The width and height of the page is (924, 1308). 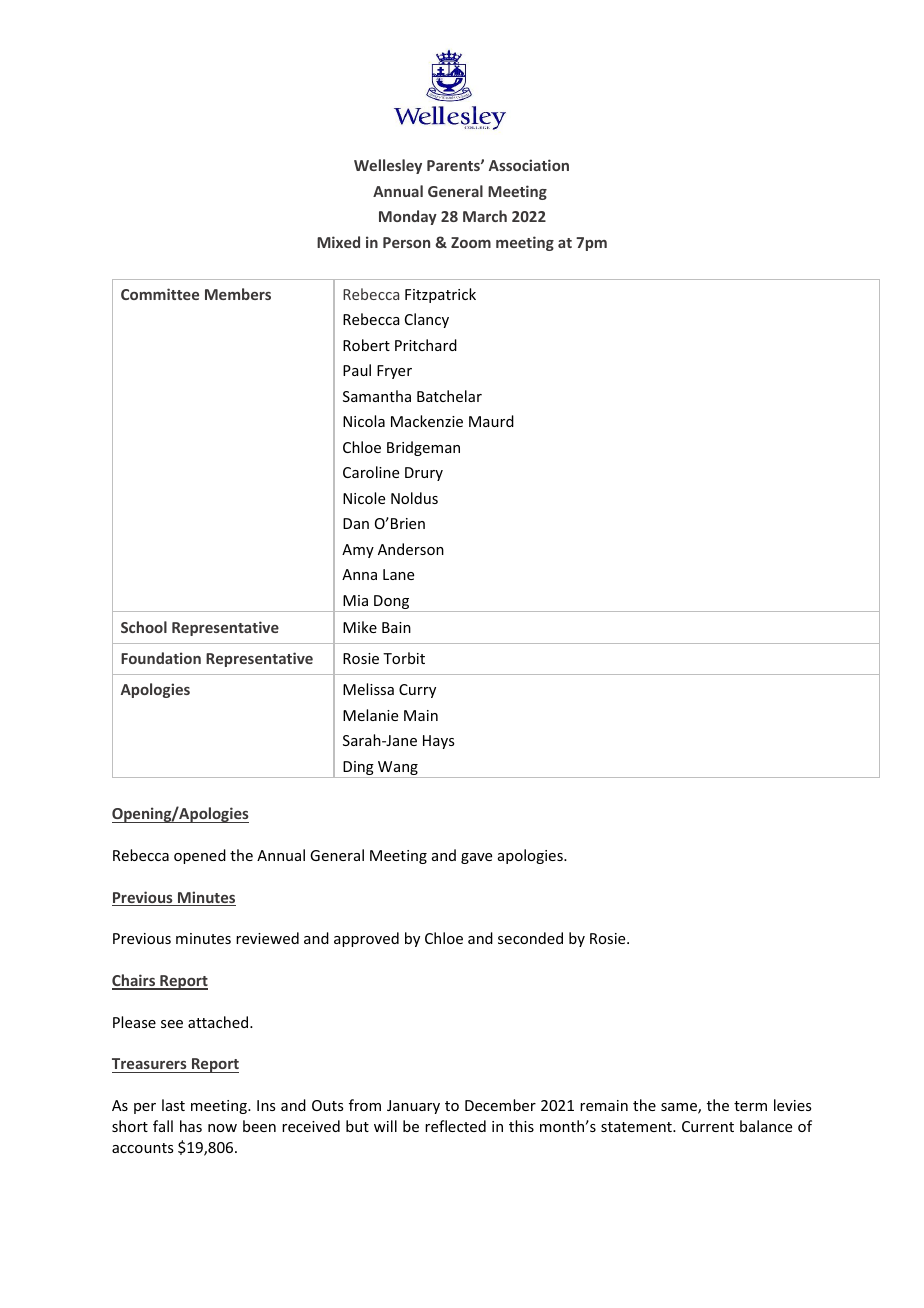 I want to click on March, so click(x=485, y=216).
